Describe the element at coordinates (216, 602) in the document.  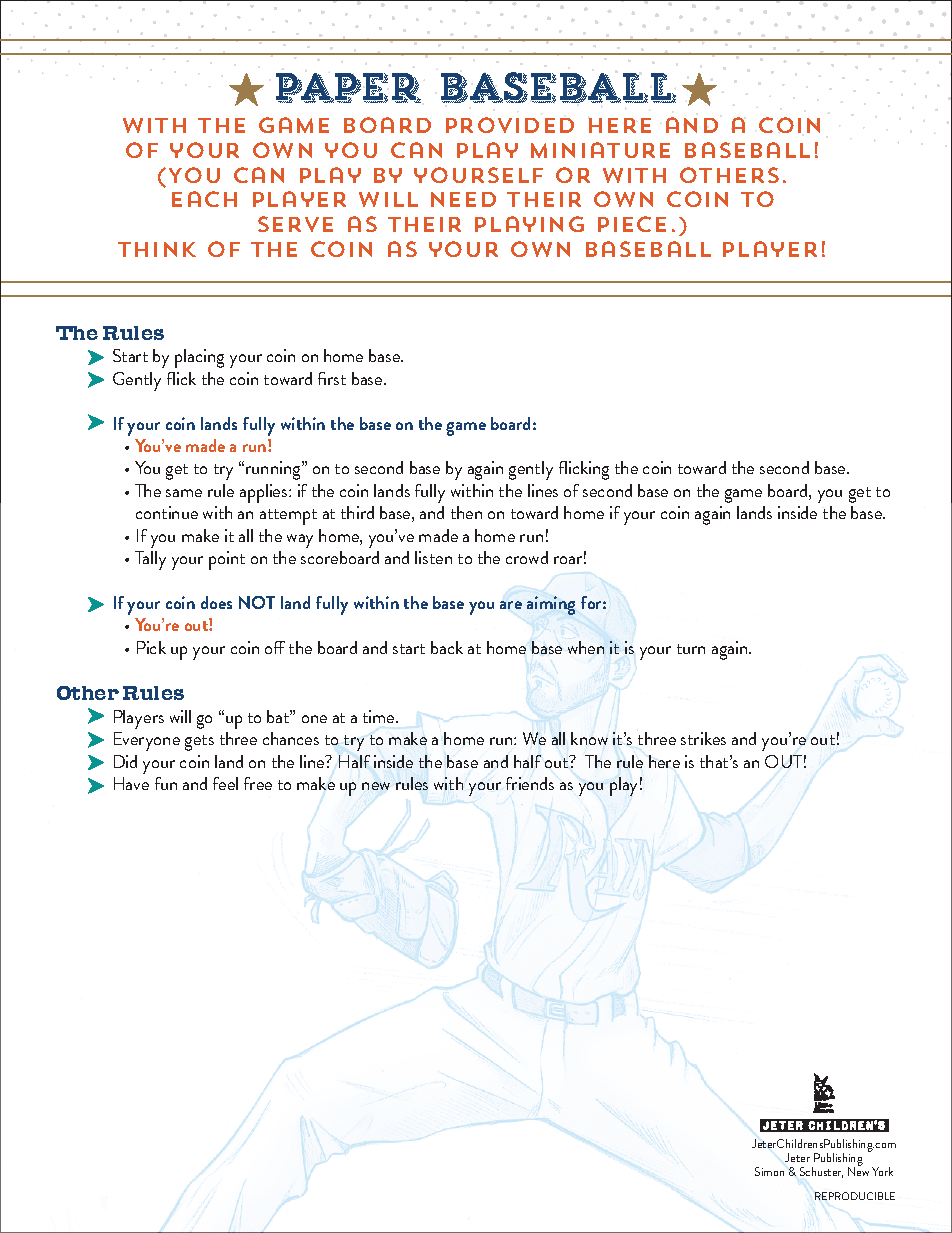
I see `does` at that location.
